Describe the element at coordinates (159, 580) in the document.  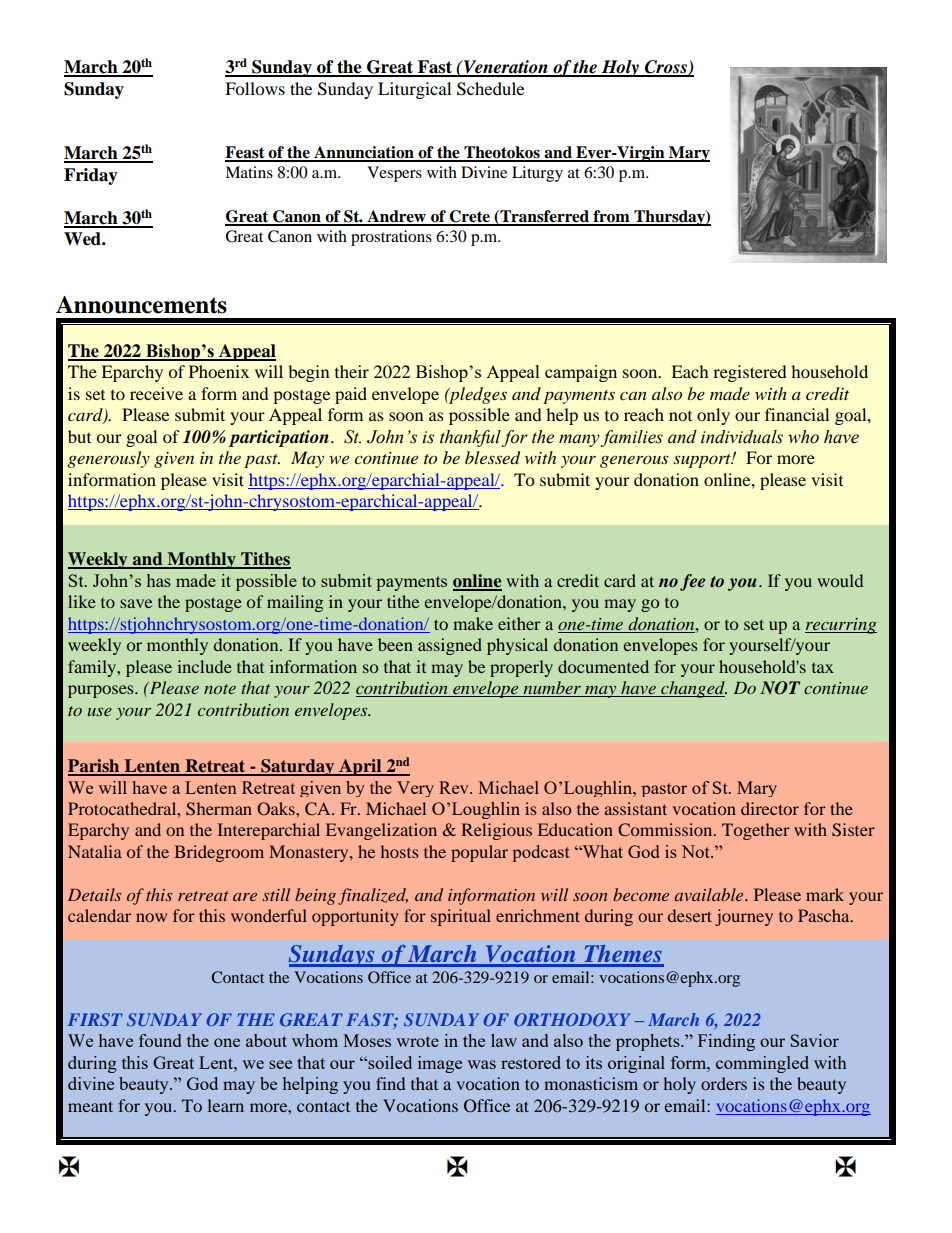
I see `has` at that location.
